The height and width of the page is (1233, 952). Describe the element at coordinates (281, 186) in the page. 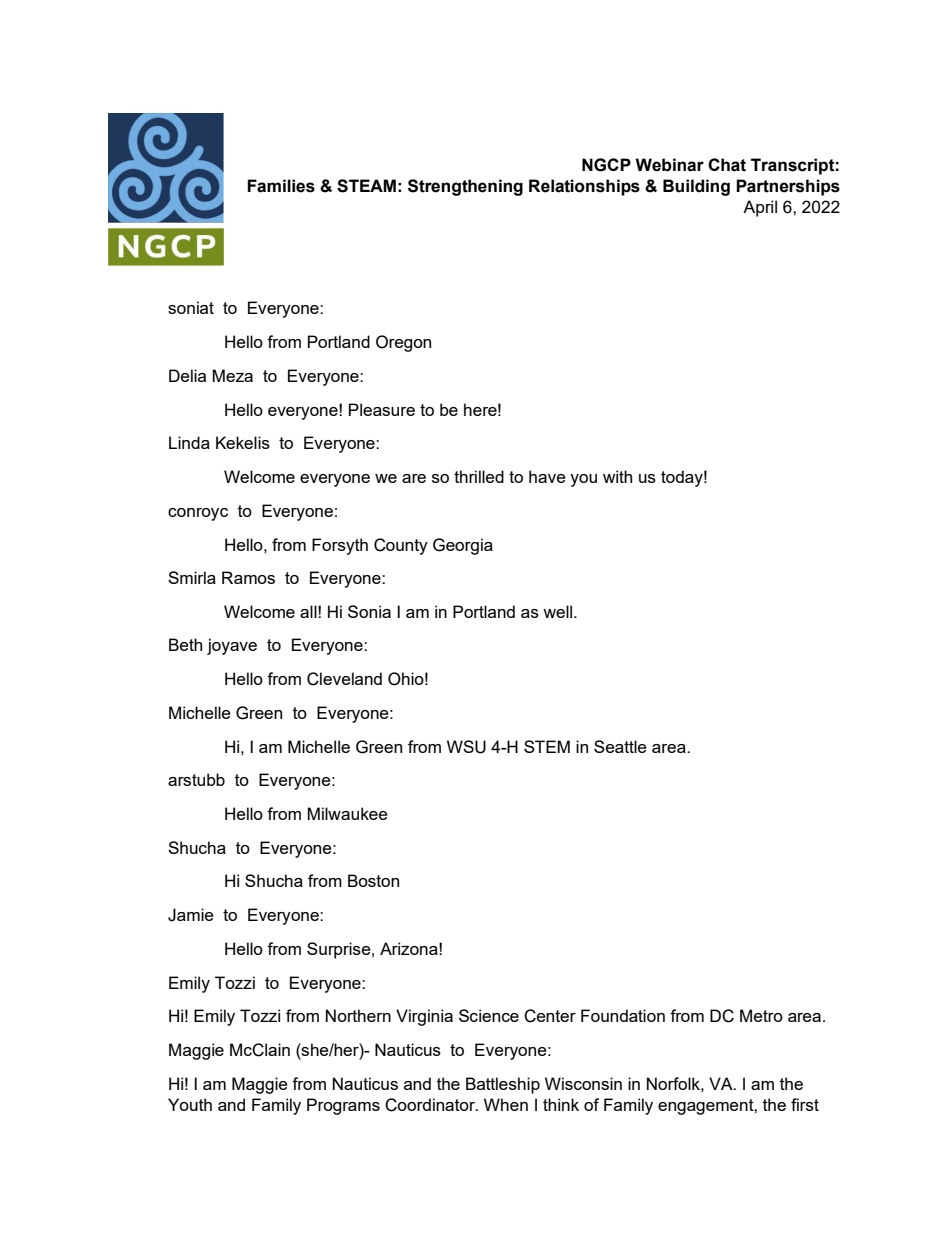

I see `Families` at that location.
